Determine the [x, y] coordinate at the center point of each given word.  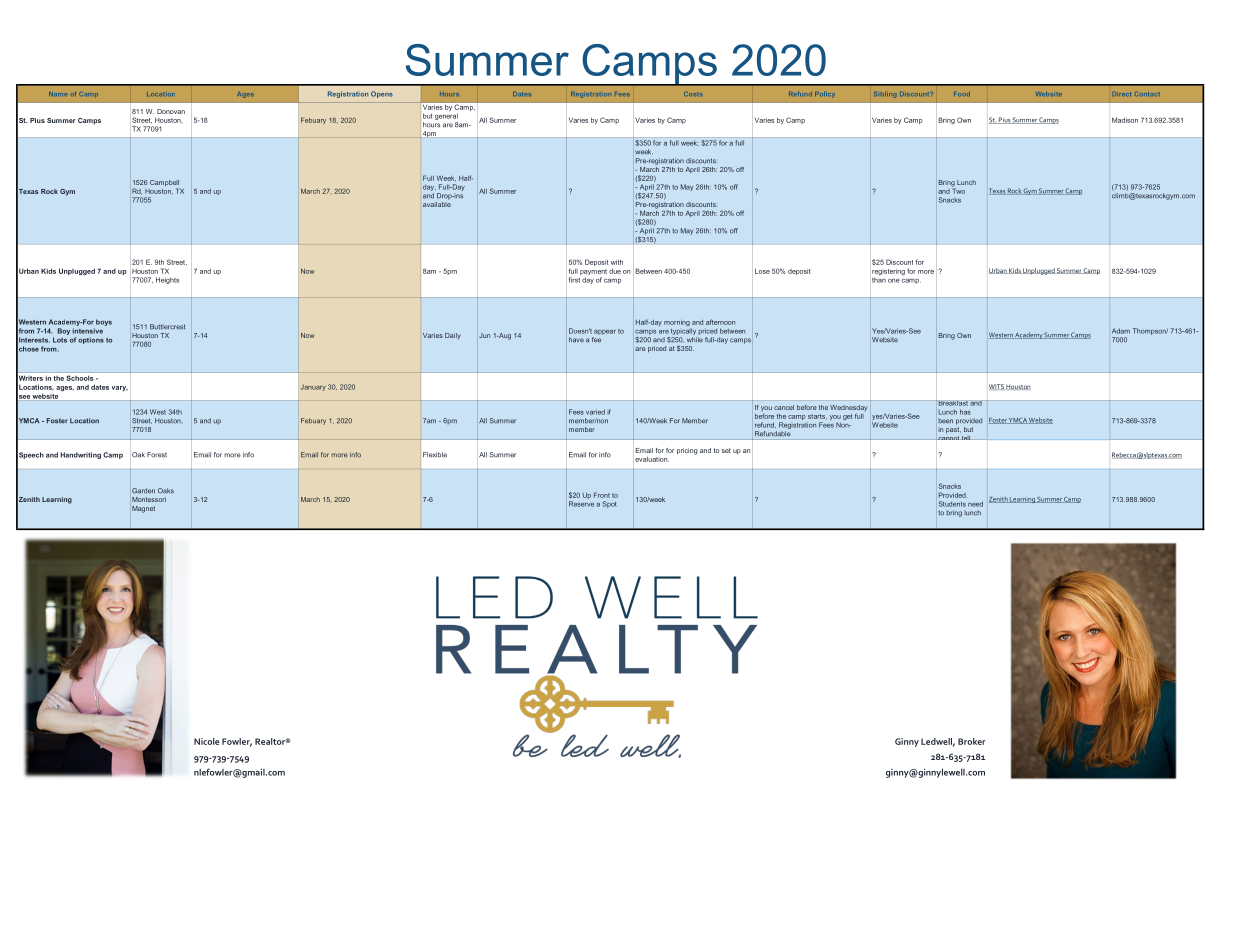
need [975, 504]
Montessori [149, 499]
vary [120, 388]
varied [595, 412]
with [617, 262]
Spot [610, 504]
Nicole [206, 741]
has [965, 412]
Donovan [171, 111]
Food [962, 94]
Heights [167, 280]
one [894, 281]
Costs [693, 94]
